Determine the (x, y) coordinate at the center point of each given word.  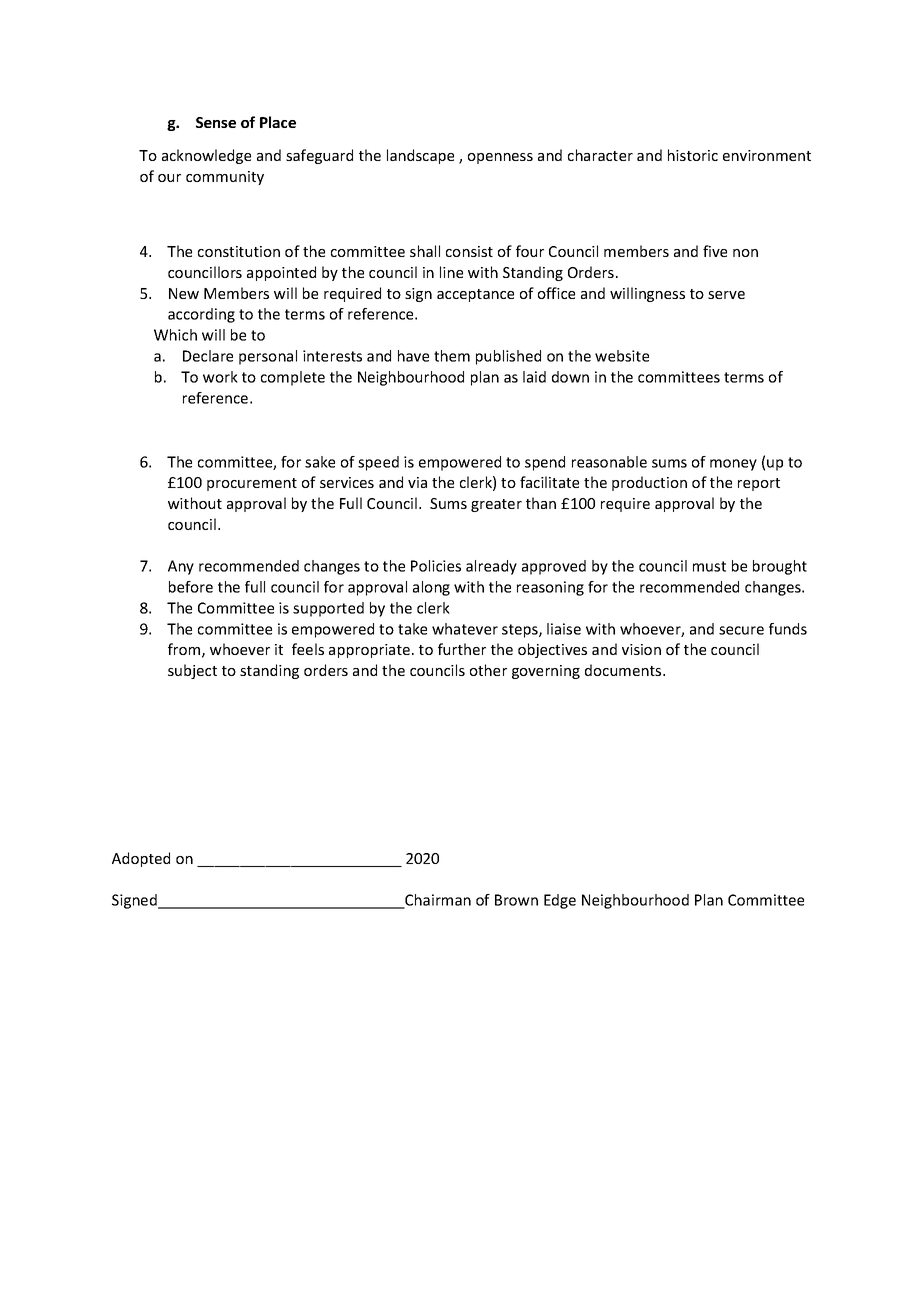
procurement (252, 484)
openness (500, 158)
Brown (516, 900)
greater (496, 505)
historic (693, 155)
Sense (216, 122)
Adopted (141, 859)
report (759, 484)
